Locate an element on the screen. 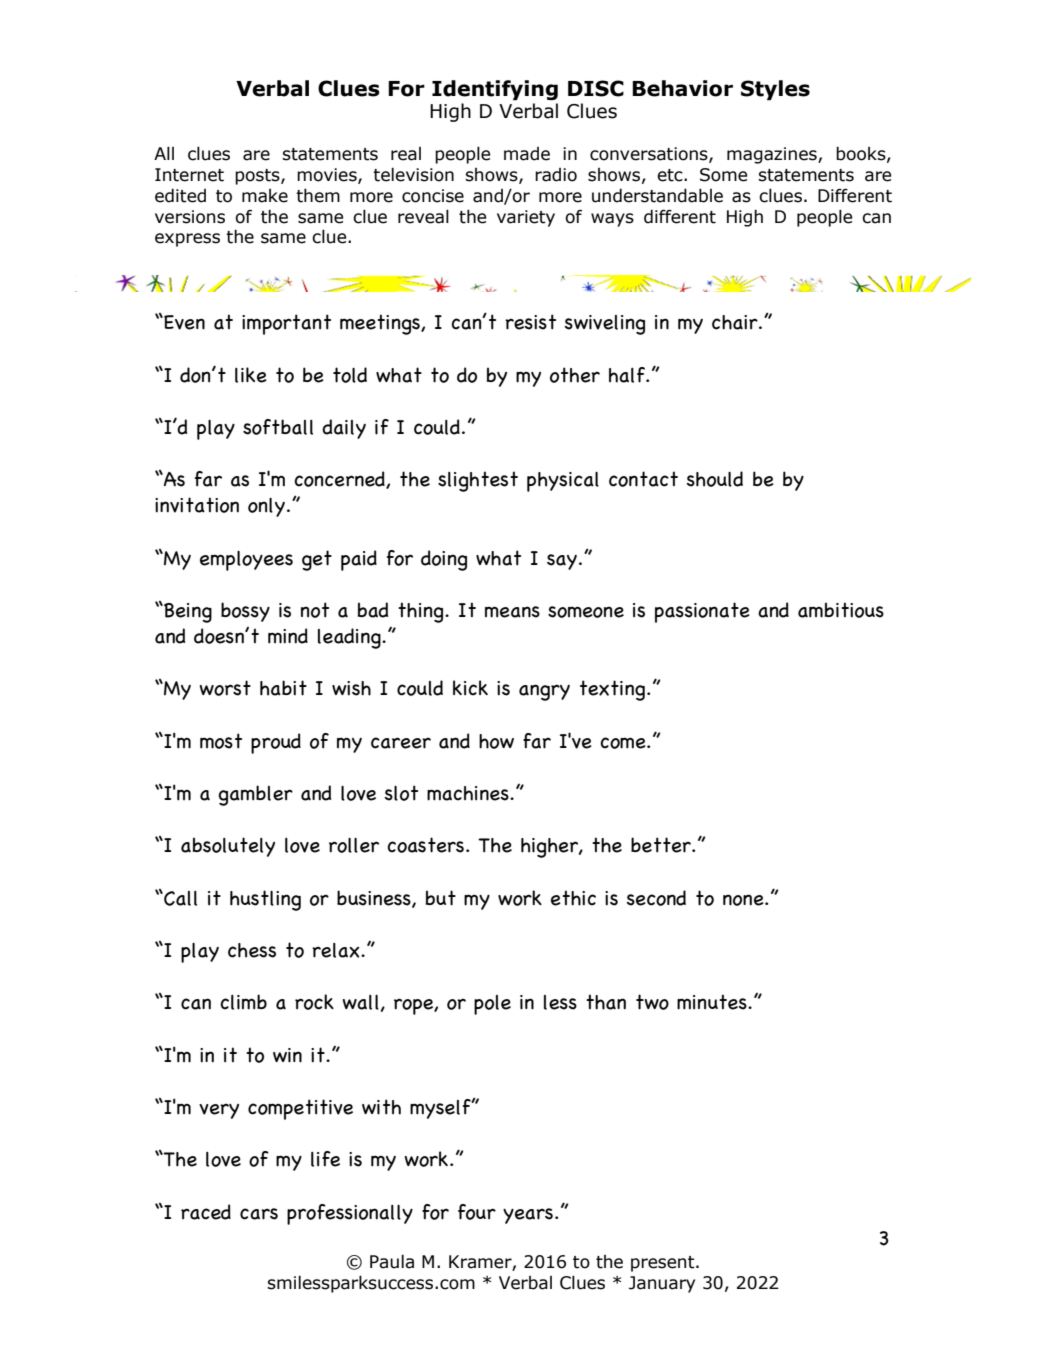 This screenshot has height=1353, width=1045. should is located at coordinates (714, 479).
